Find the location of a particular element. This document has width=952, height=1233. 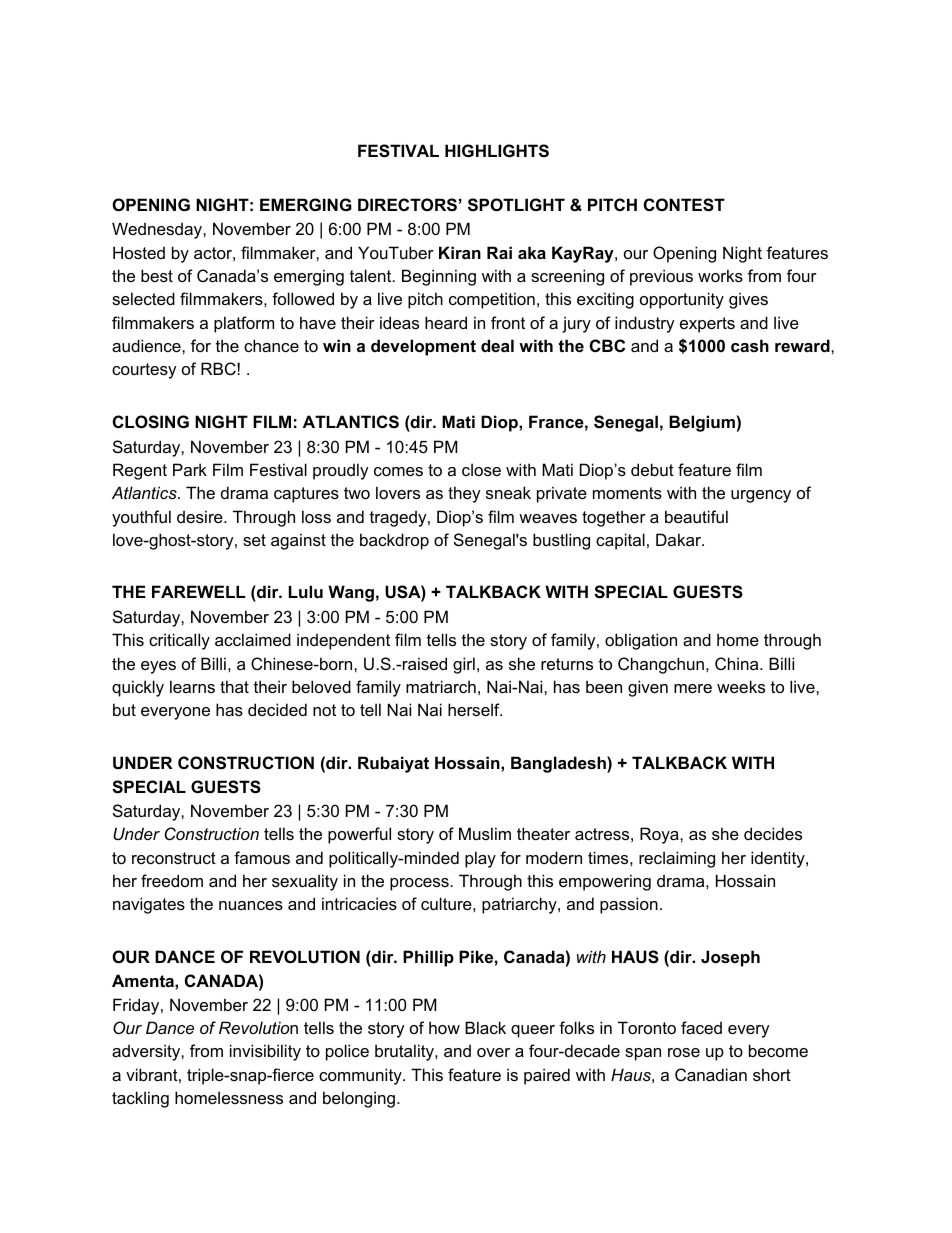

girl is located at coordinates (464, 665).
